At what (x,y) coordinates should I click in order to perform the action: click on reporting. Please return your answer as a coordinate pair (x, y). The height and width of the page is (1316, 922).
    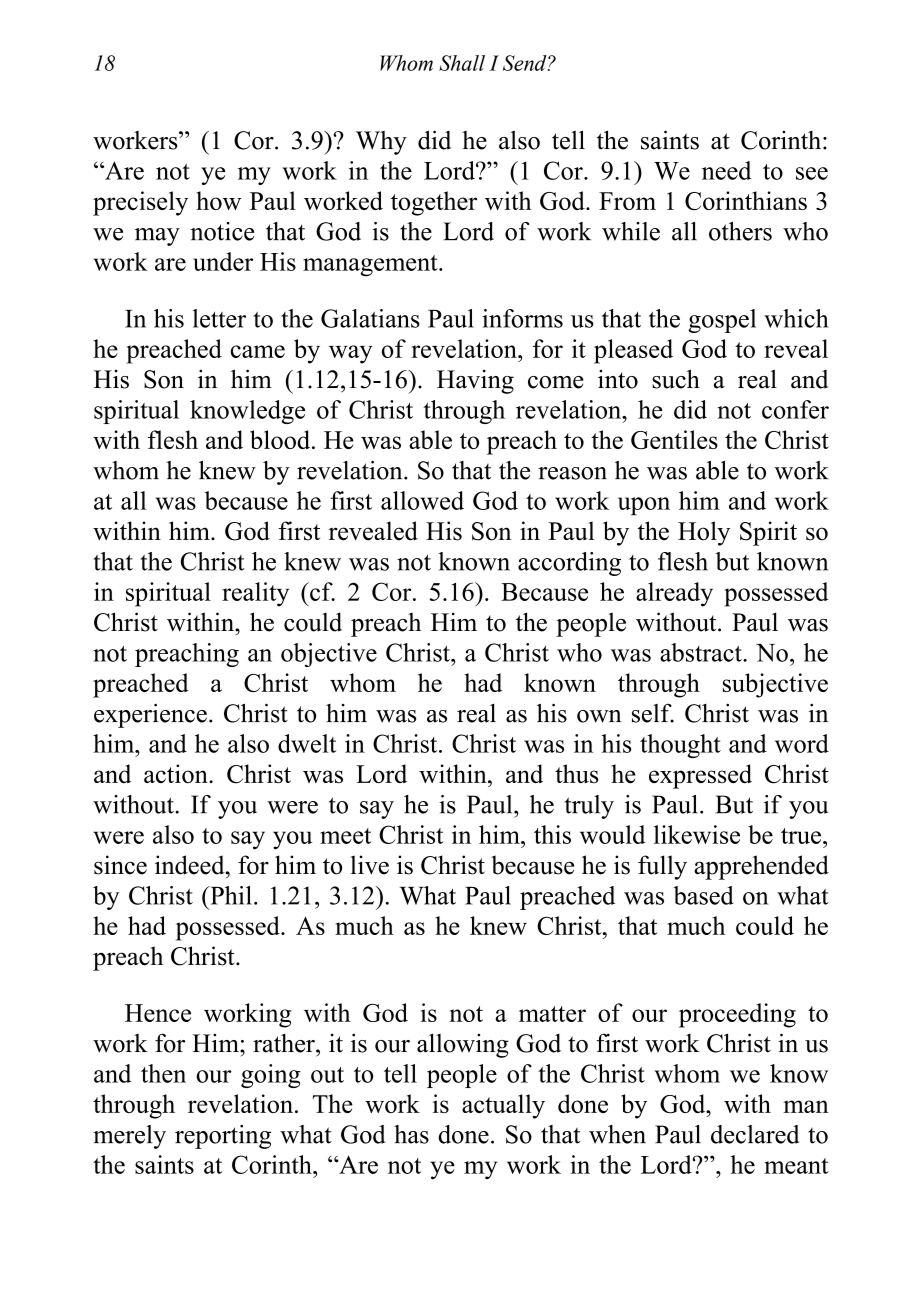
    Looking at the image, I should click on (223, 1137).
